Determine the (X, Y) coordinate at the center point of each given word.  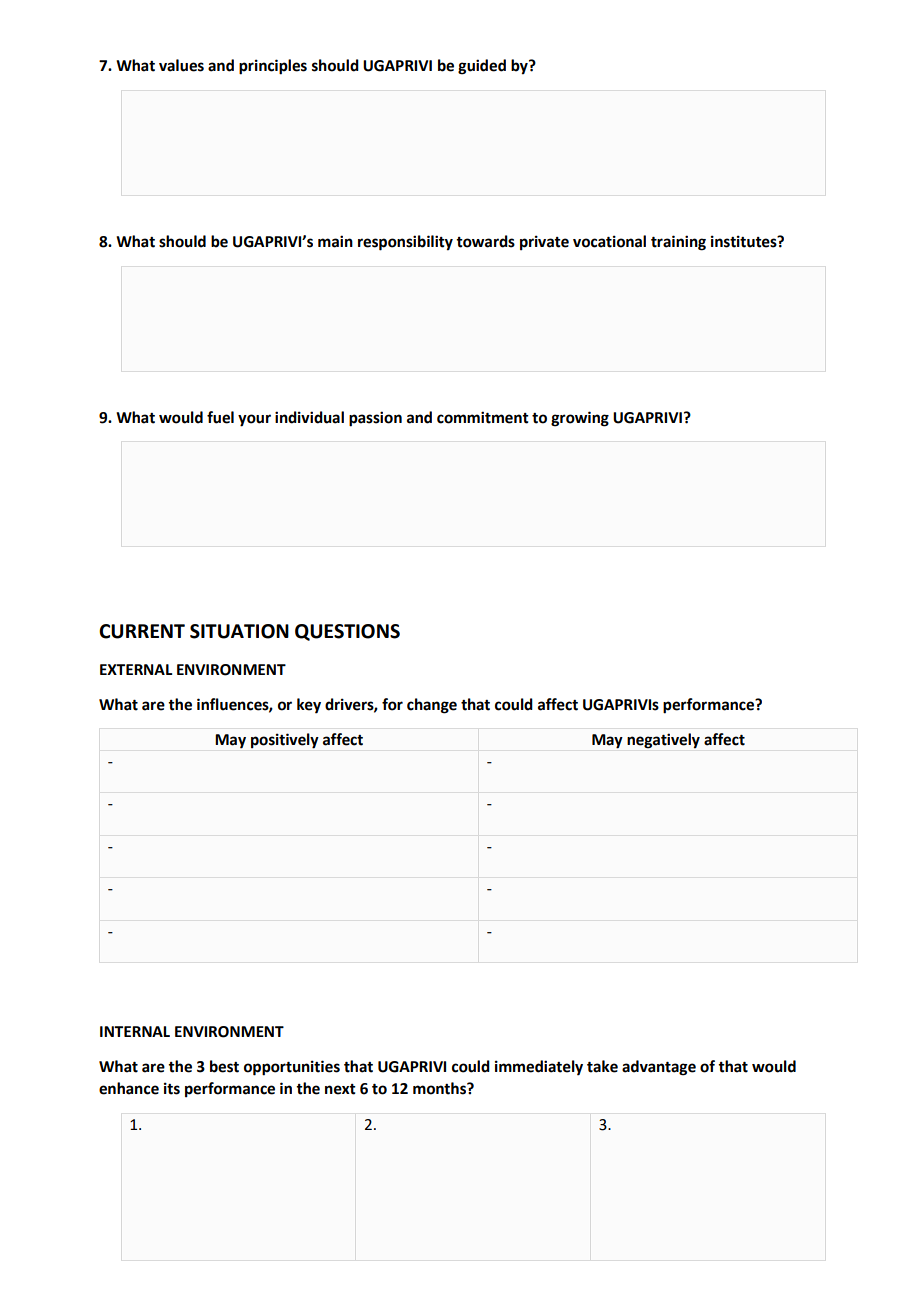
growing (580, 419)
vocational (609, 241)
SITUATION (239, 631)
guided (482, 67)
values (181, 65)
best (224, 1066)
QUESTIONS (347, 632)
